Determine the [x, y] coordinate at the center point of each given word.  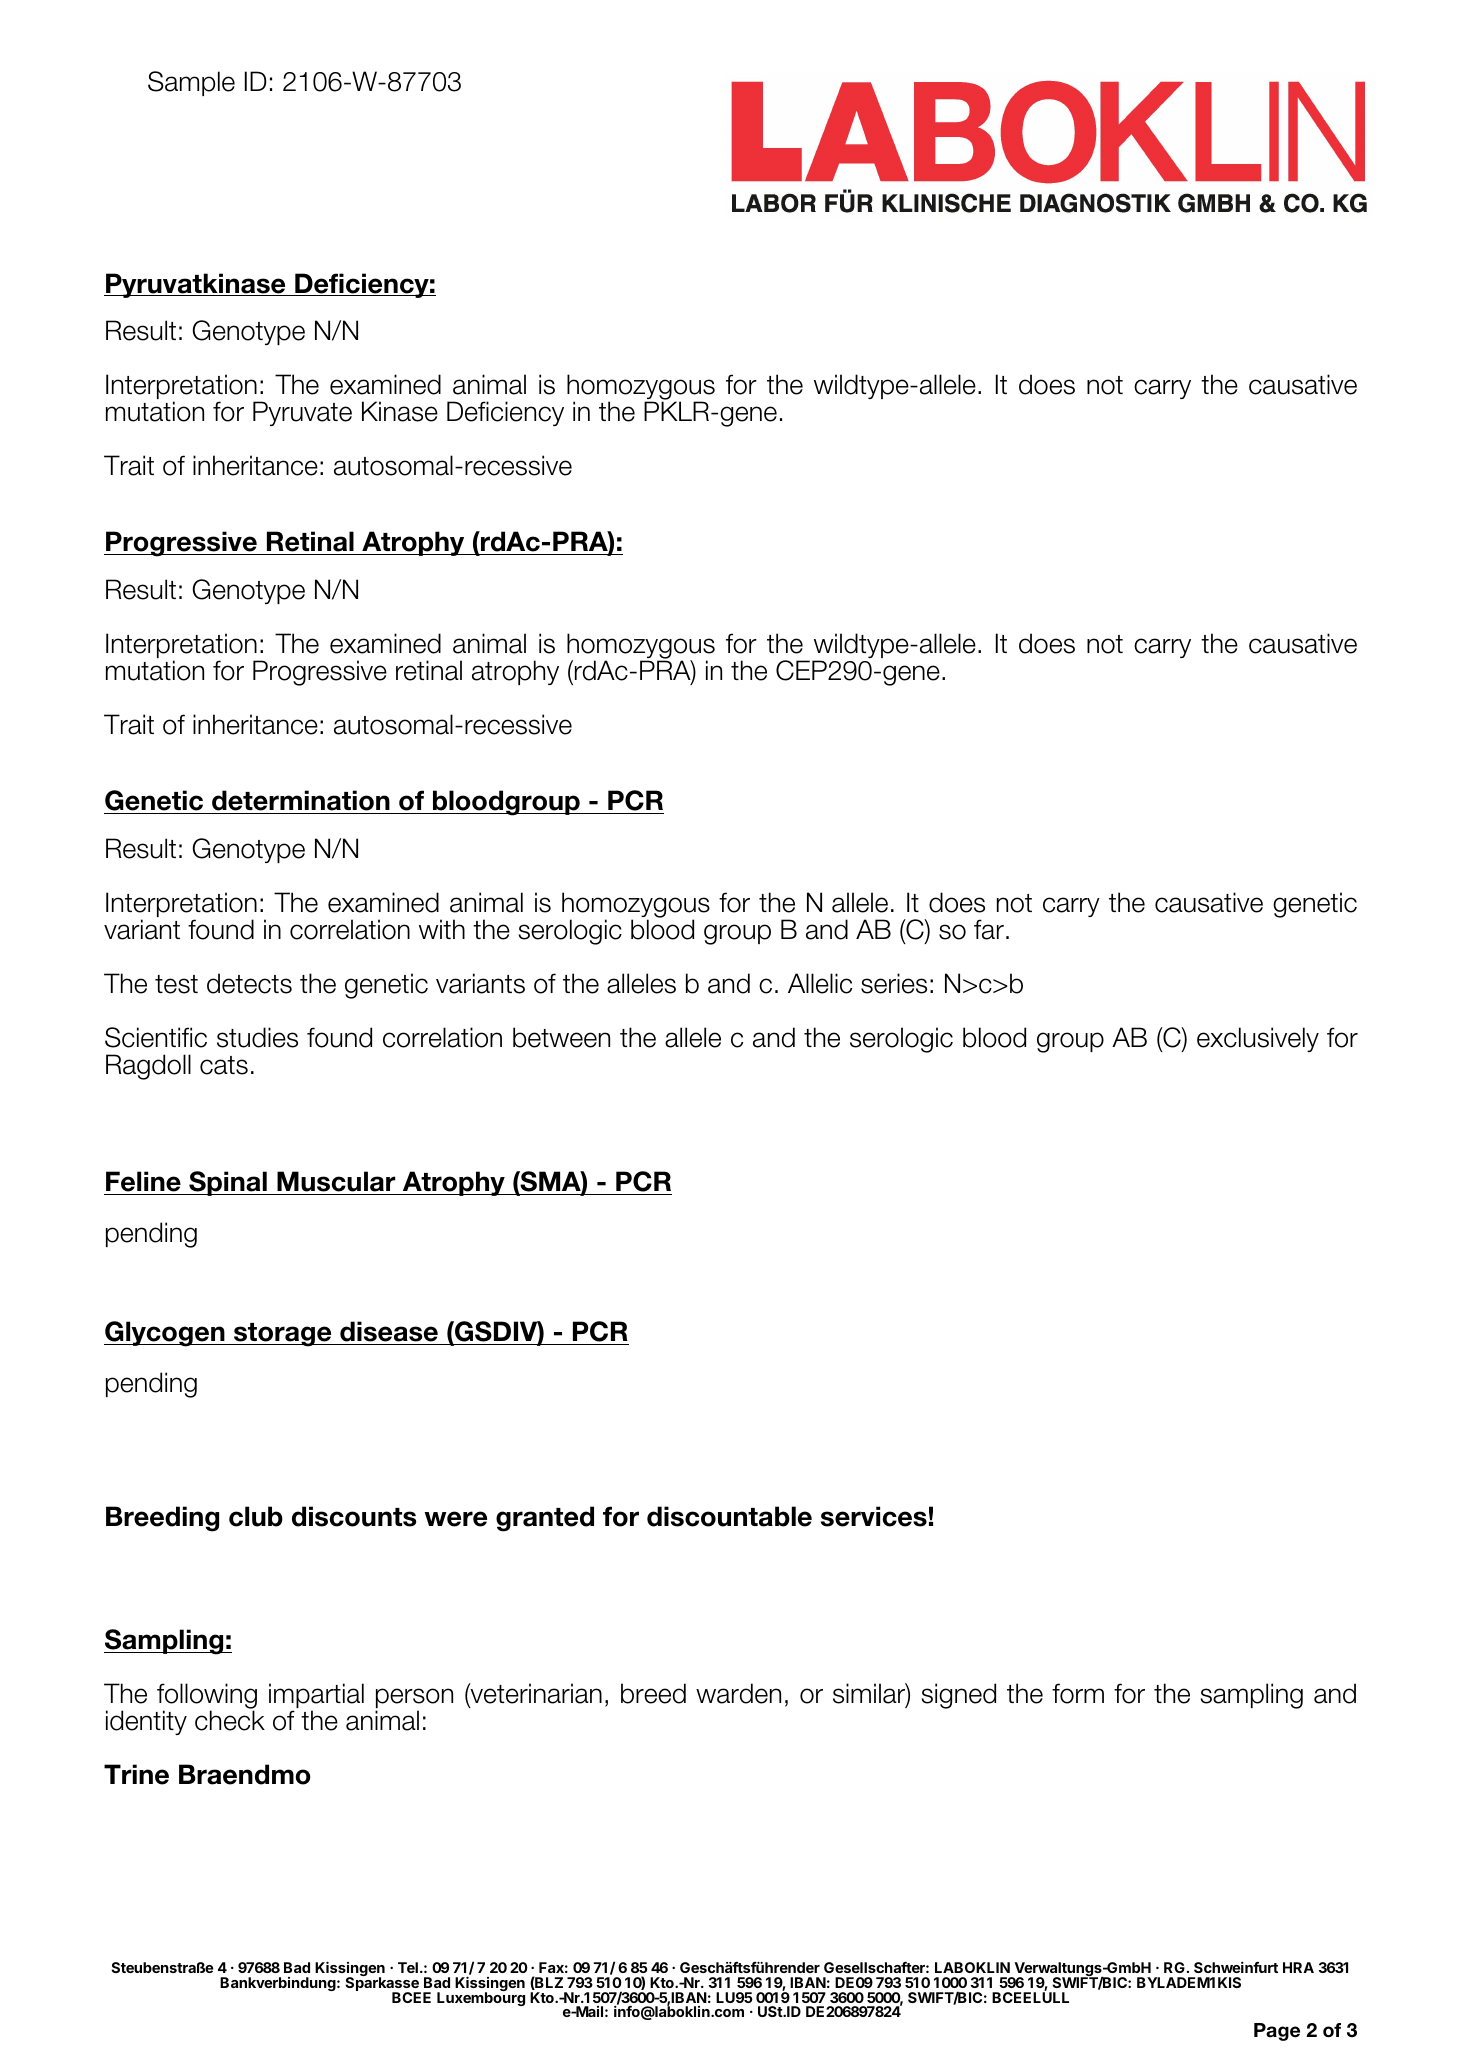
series [894, 983]
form [1078, 1693]
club [256, 1516]
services [874, 1516]
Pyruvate [302, 413]
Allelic [820, 983]
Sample [191, 83]
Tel [408, 1967]
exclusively [1258, 1039]
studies [257, 1037]
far [989, 929]
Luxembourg [481, 1998]
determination [301, 800]
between [561, 1037]
